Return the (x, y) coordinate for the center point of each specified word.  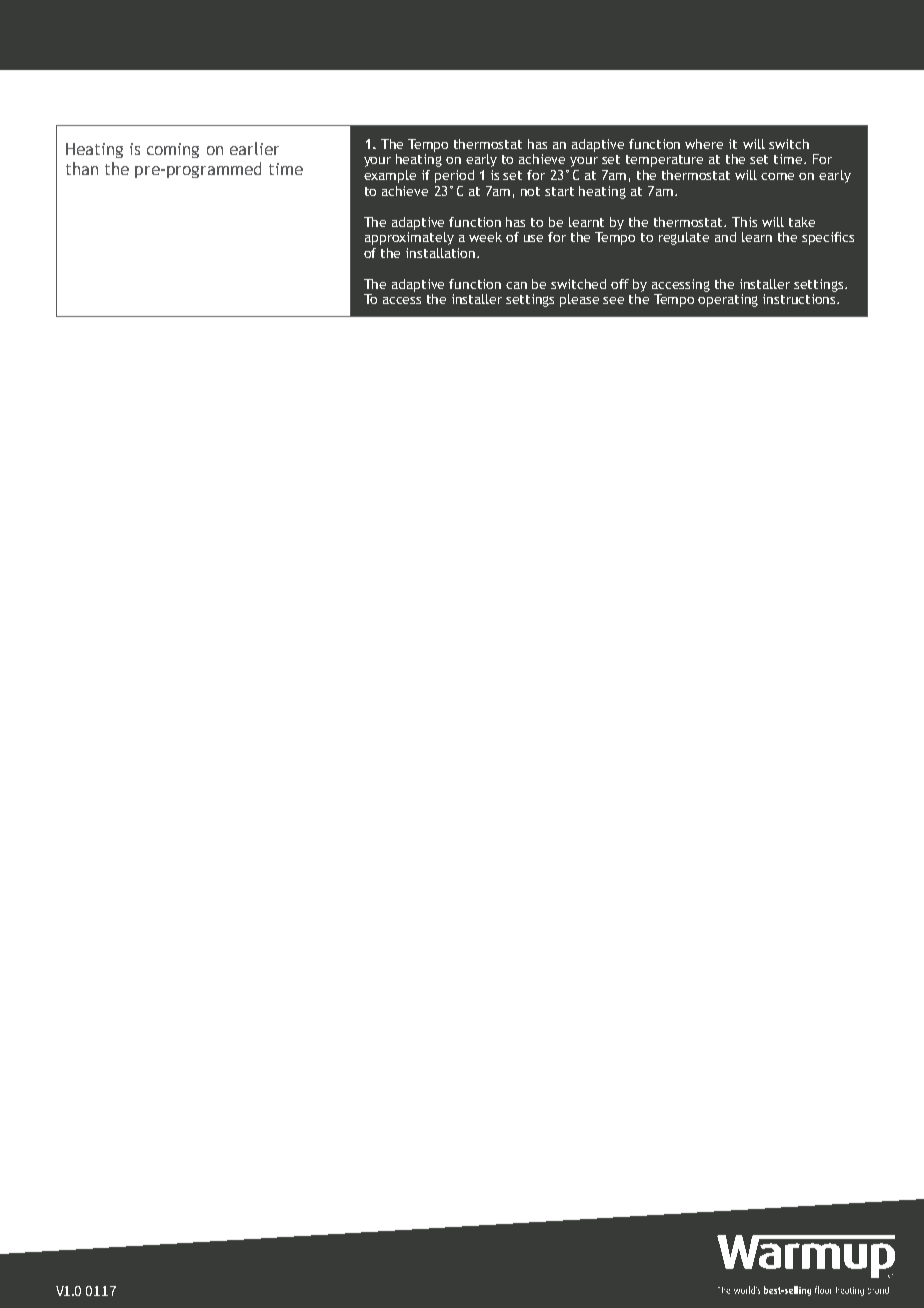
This (744, 222)
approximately (409, 237)
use (533, 238)
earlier (254, 148)
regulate (684, 238)
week (485, 237)
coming (173, 150)
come (777, 176)
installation (442, 253)
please (579, 300)
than (82, 168)
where (704, 144)
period (454, 176)
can (516, 285)
